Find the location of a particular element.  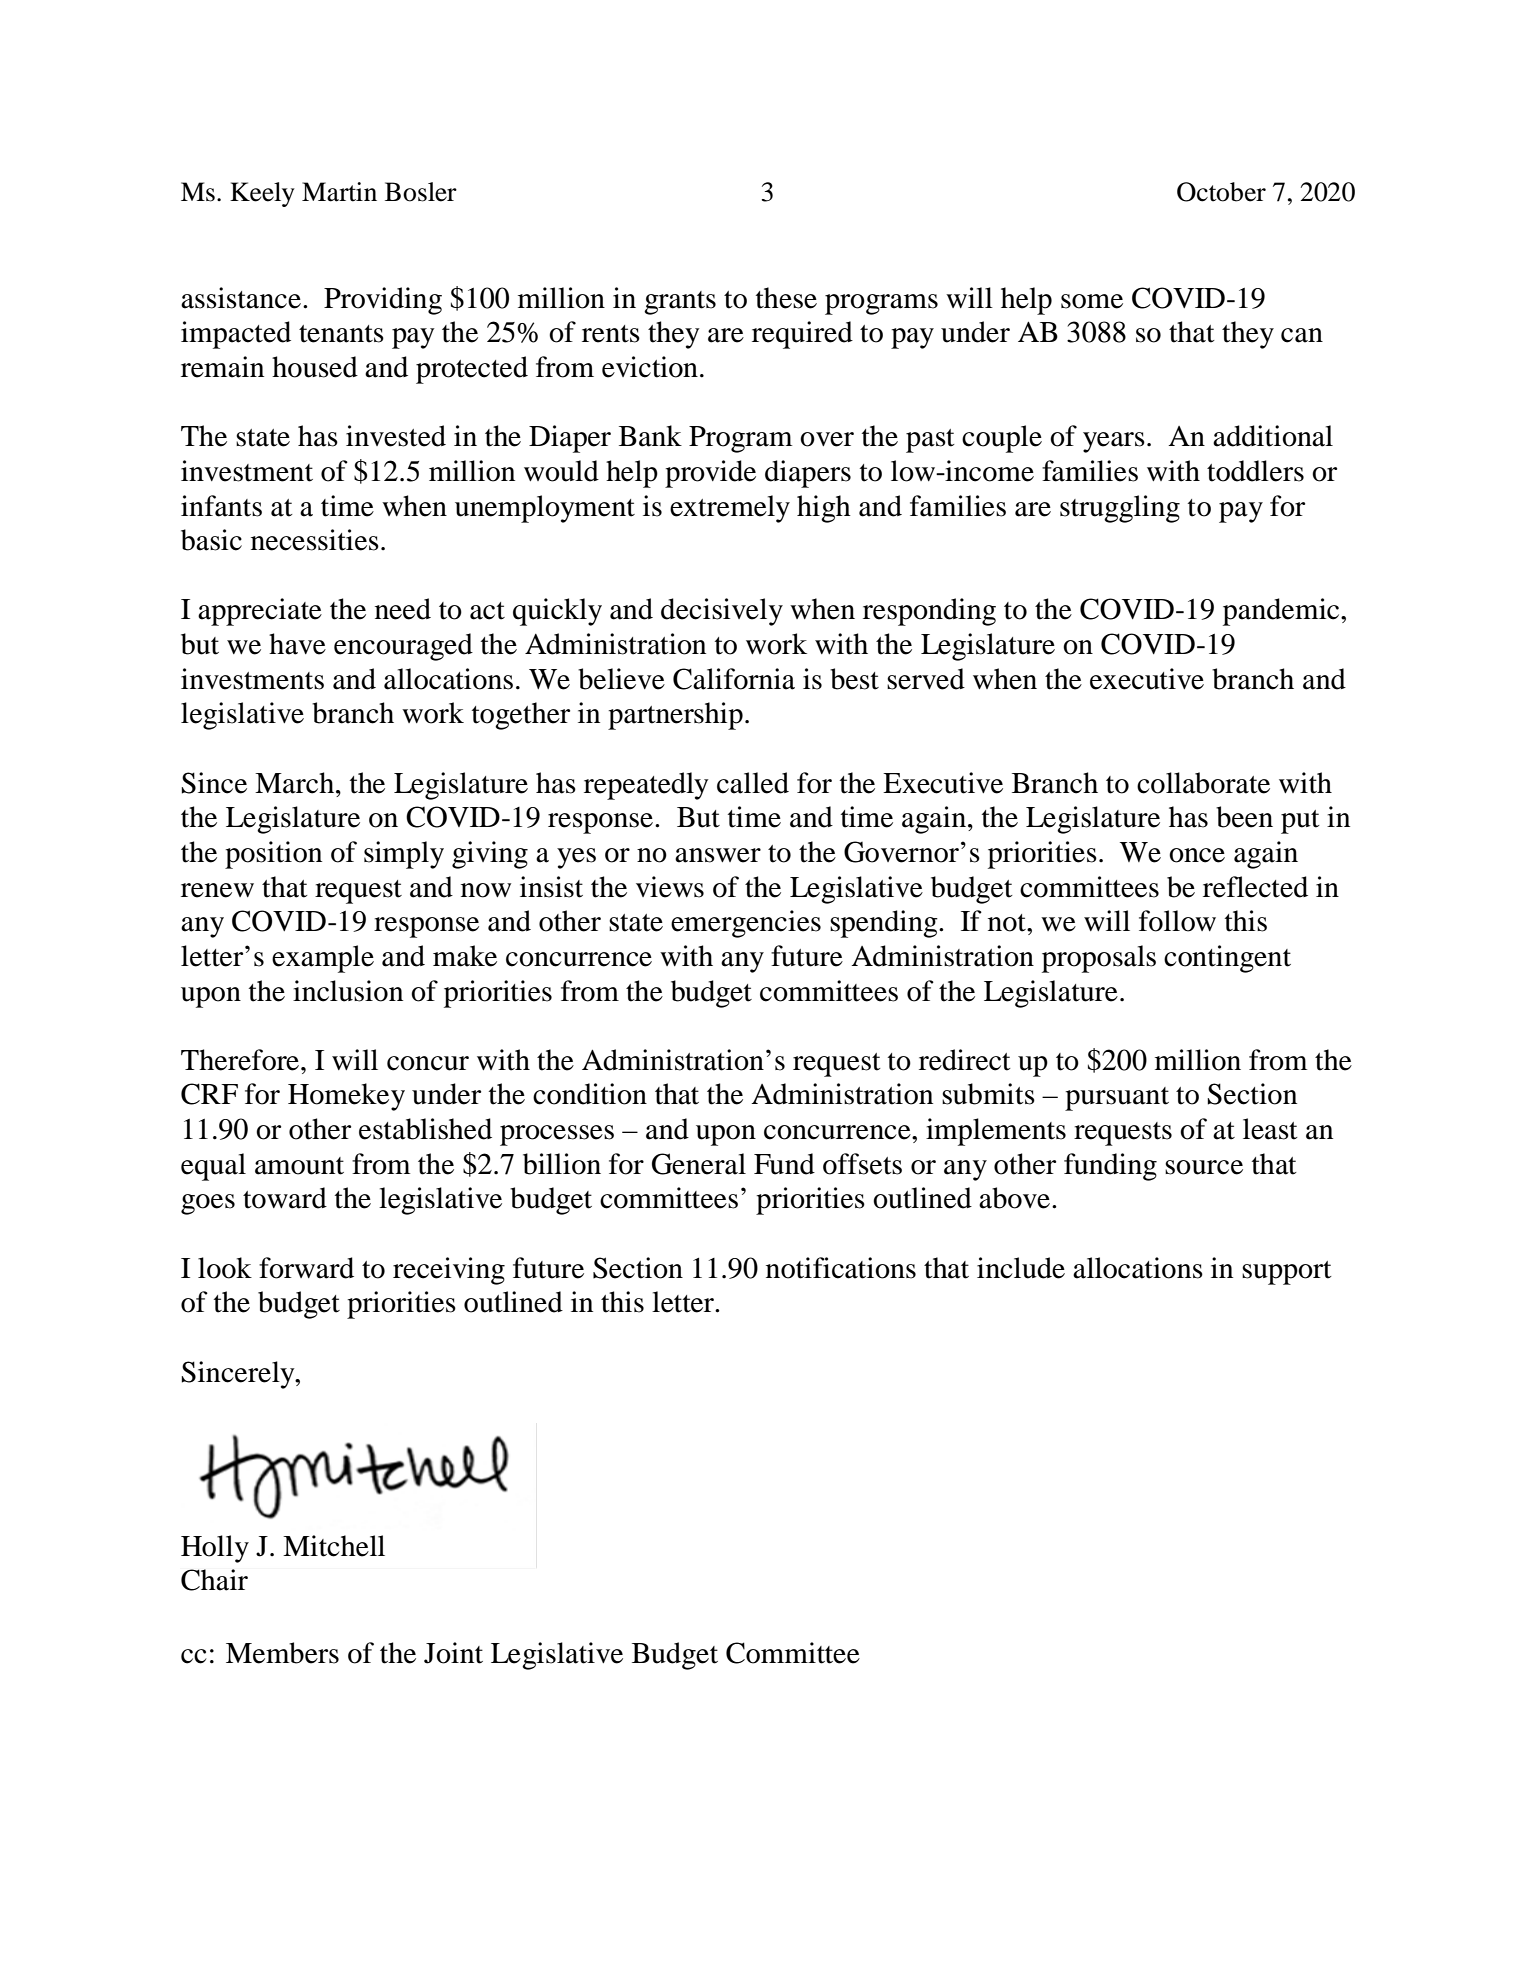

amount is located at coordinates (299, 1166).
